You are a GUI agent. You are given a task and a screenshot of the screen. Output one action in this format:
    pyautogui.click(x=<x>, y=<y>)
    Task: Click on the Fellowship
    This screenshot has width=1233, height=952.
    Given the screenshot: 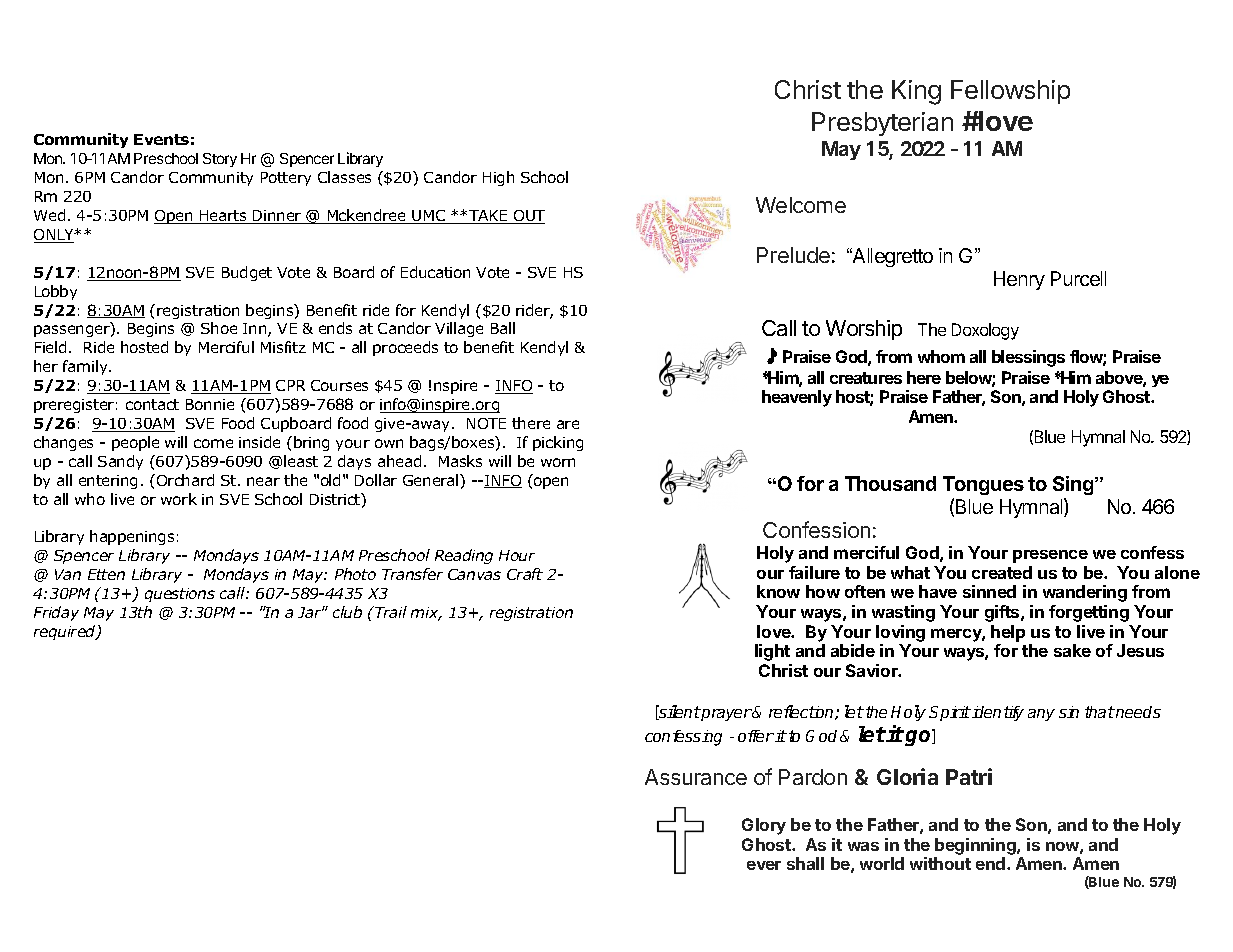 What is the action you would take?
    pyautogui.click(x=1010, y=92)
